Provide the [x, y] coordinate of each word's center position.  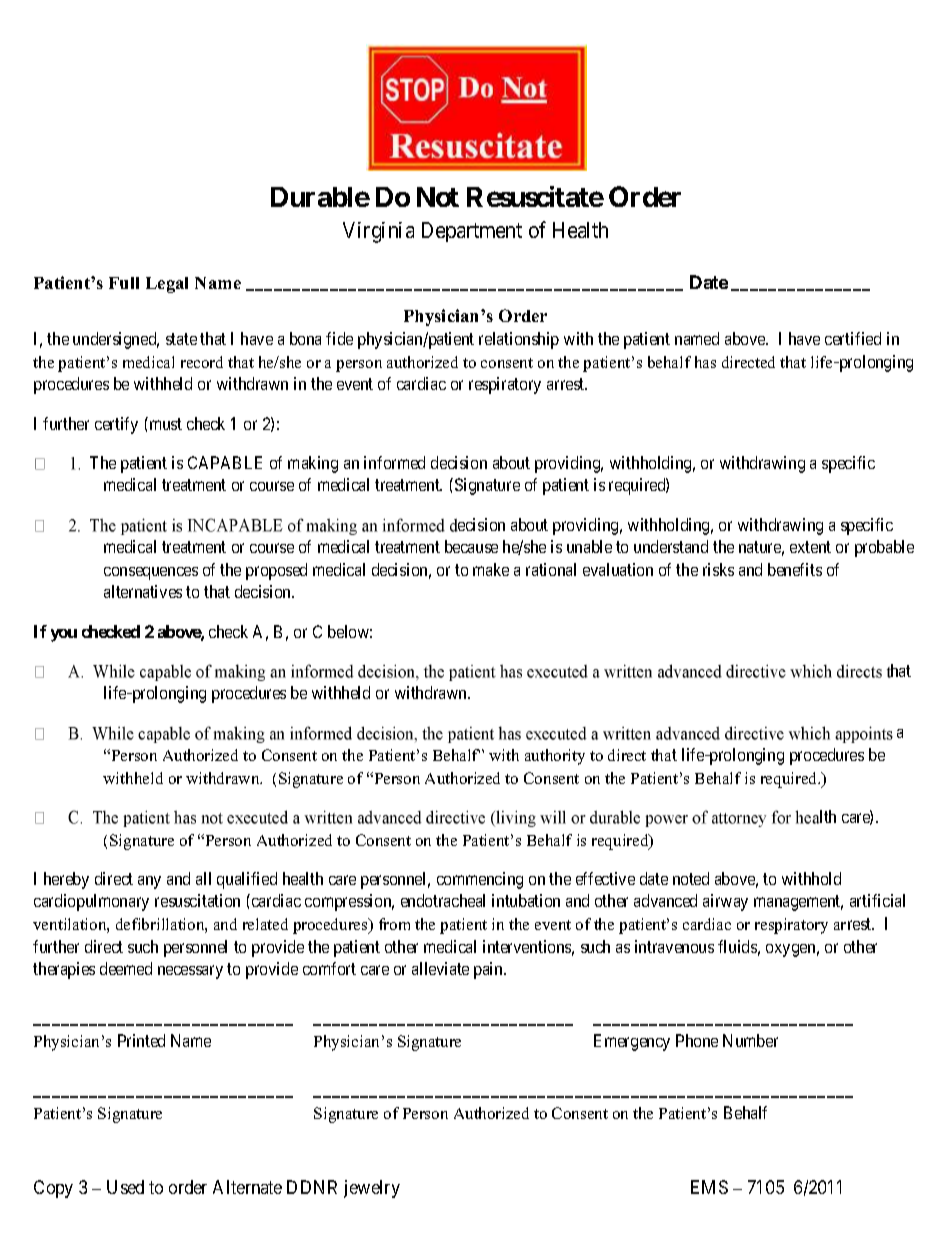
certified [853, 338]
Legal [167, 285]
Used [125, 1187]
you [64, 635]
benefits [795, 569]
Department [472, 232]
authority [555, 757]
